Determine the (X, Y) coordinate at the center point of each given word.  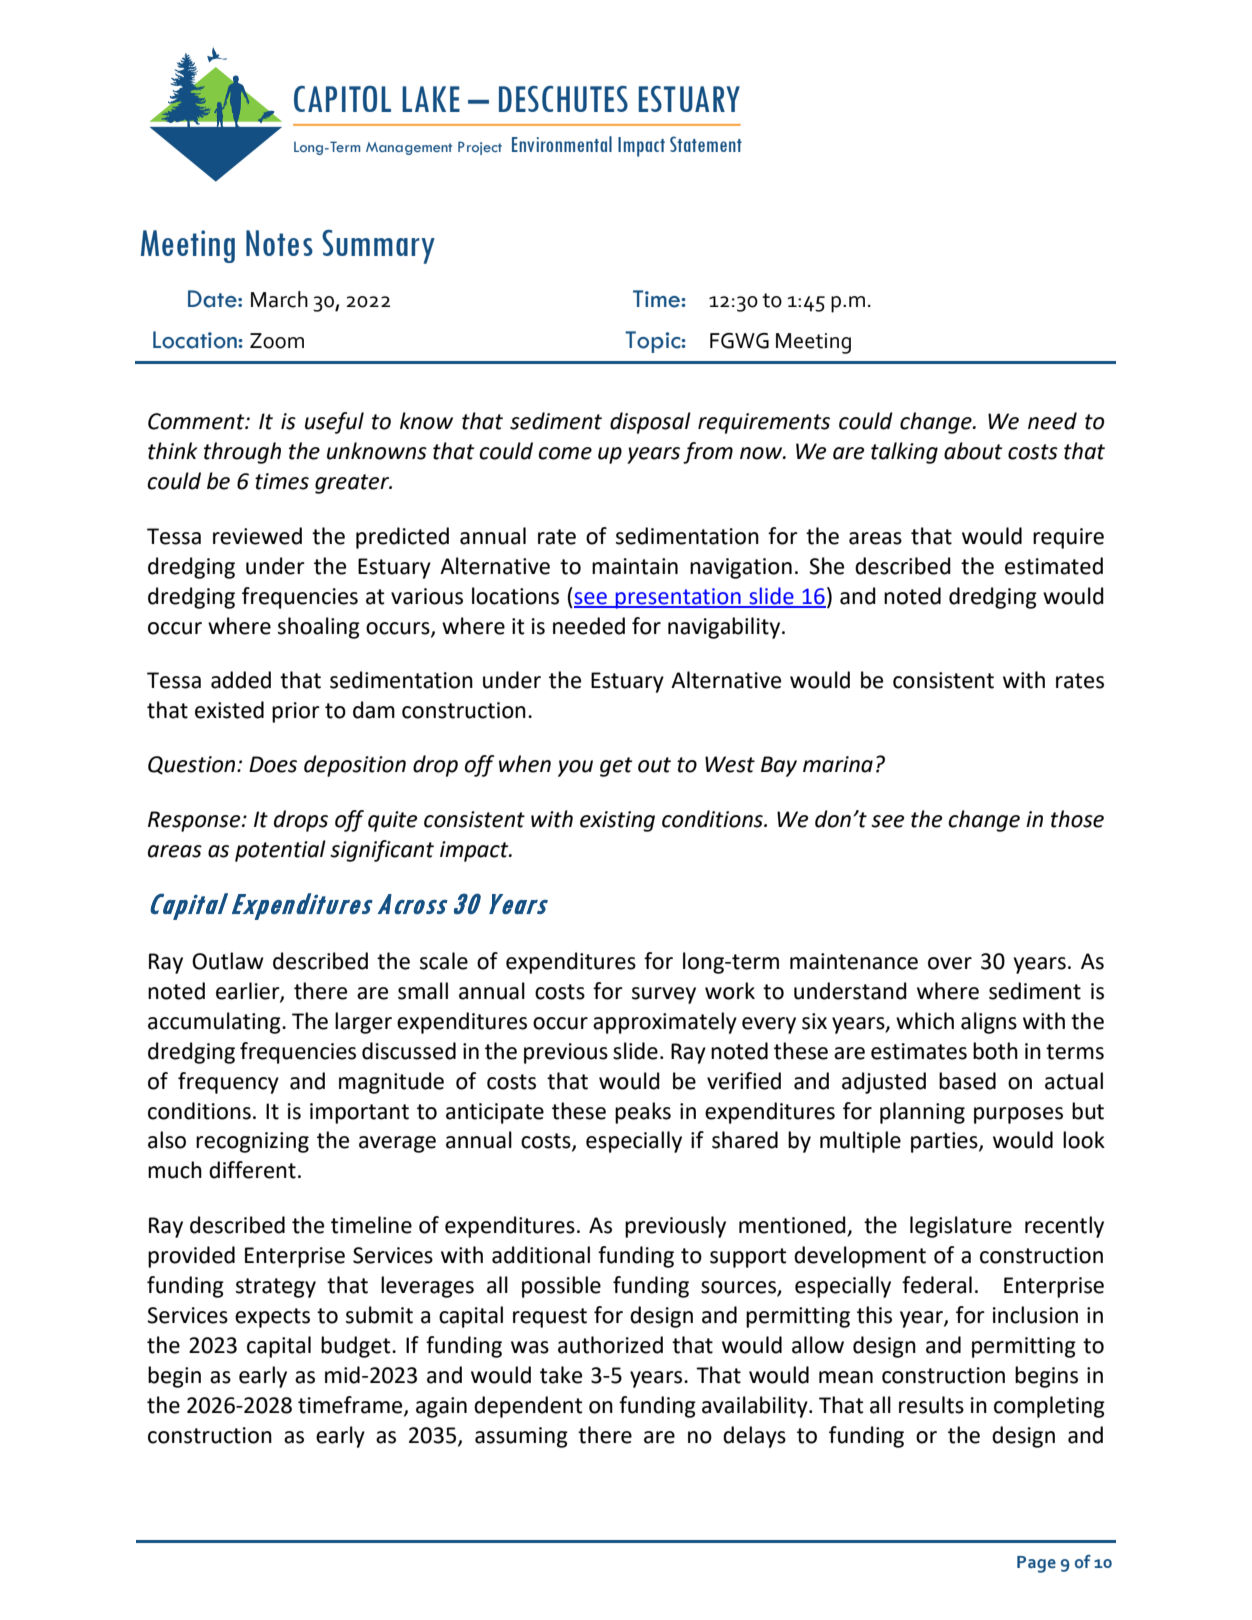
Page (1036, 1564)
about (973, 451)
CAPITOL (342, 99)
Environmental (562, 144)
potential (280, 851)
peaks (643, 1113)
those (1077, 819)
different (252, 1170)
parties (945, 1142)
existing (617, 821)
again (441, 1407)
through (242, 453)
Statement (706, 144)
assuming (521, 1437)
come (565, 453)
